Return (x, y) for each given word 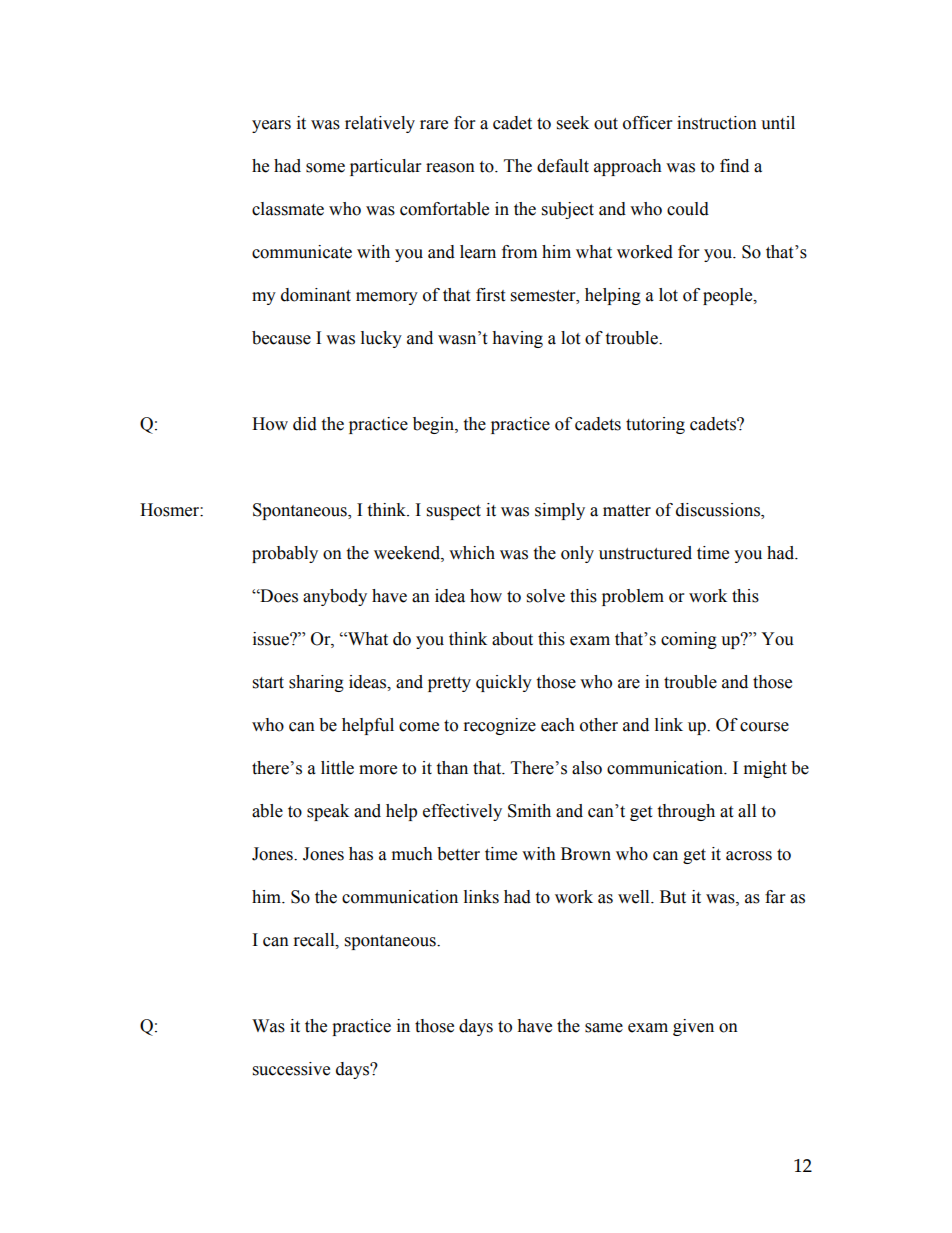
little (337, 768)
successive (291, 1069)
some (325, 168)
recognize (500, 726)
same (604, 1028)
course (764, 727)
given (693, 1027)
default (563, 166)
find (734, 166)
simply (560, 511)
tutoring (655, 425)
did (305, 424)
